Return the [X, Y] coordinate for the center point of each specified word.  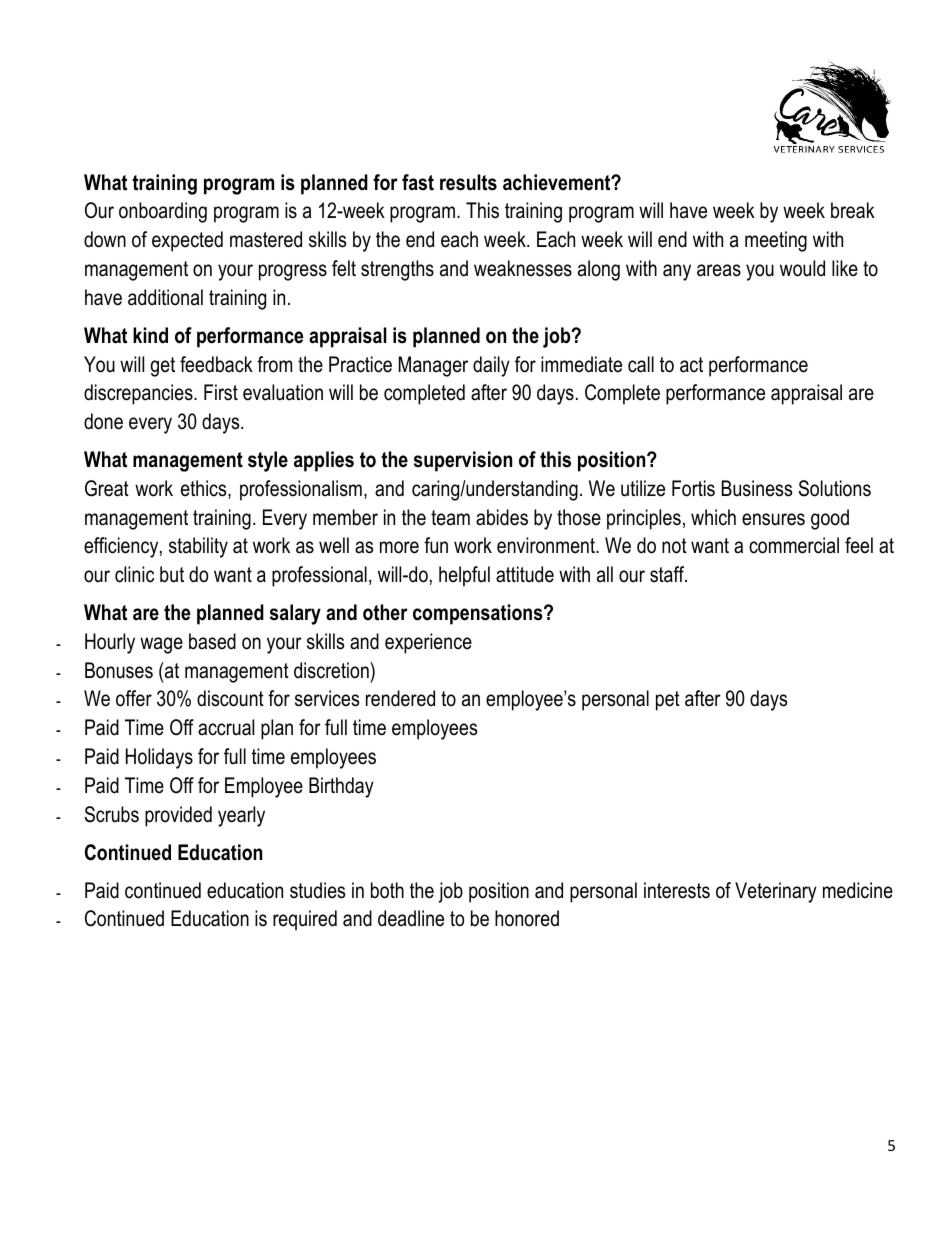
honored [527, 918]
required [305, 920]
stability [198, 547]
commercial [794, 545]
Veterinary [776, 892]
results [468, 182]
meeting [776, 241]
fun [436, 545]
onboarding [163, 212]
